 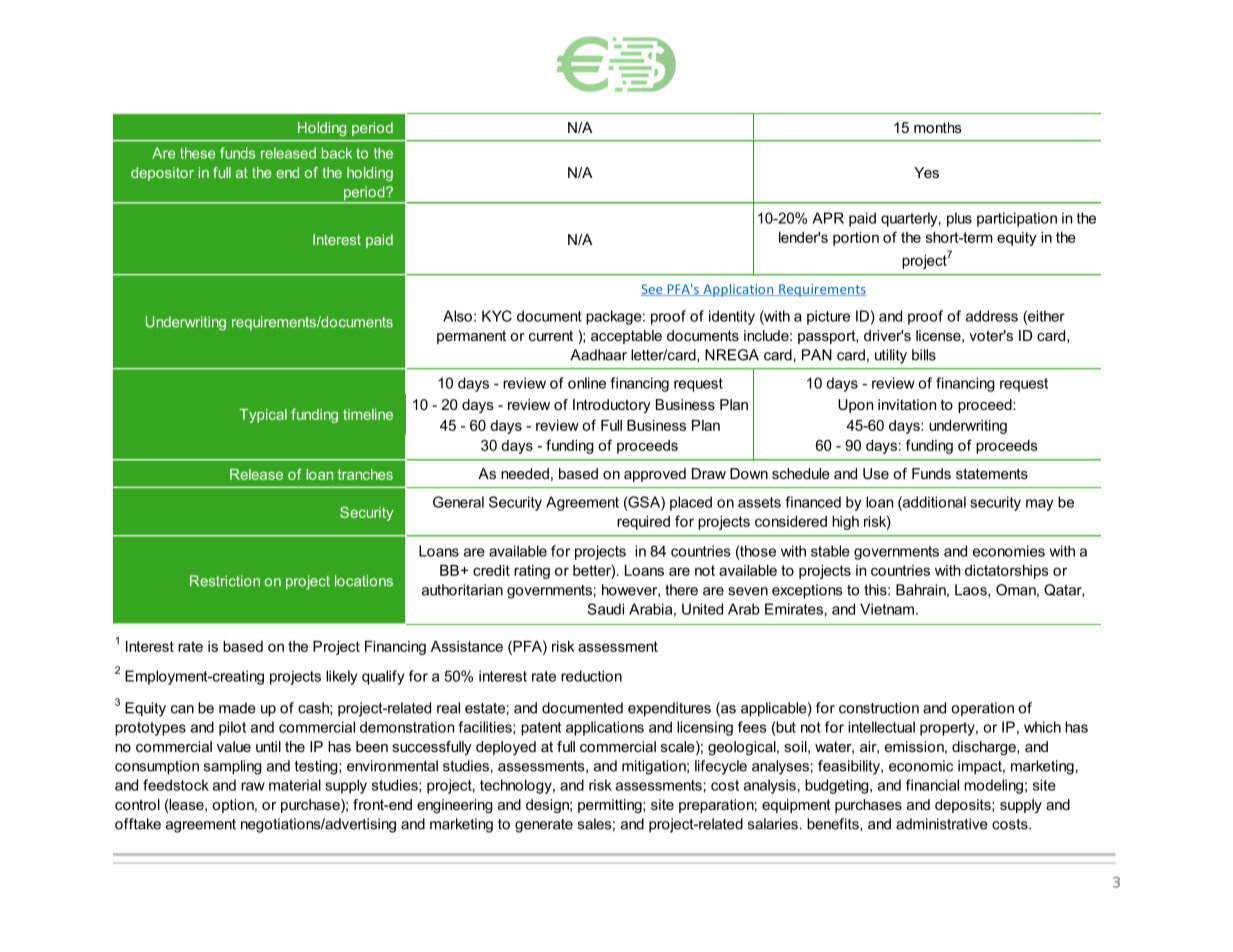 What do you see at coordinates (263, 416) in the image?
I see `Typical` at bounding box center [263, 416].
